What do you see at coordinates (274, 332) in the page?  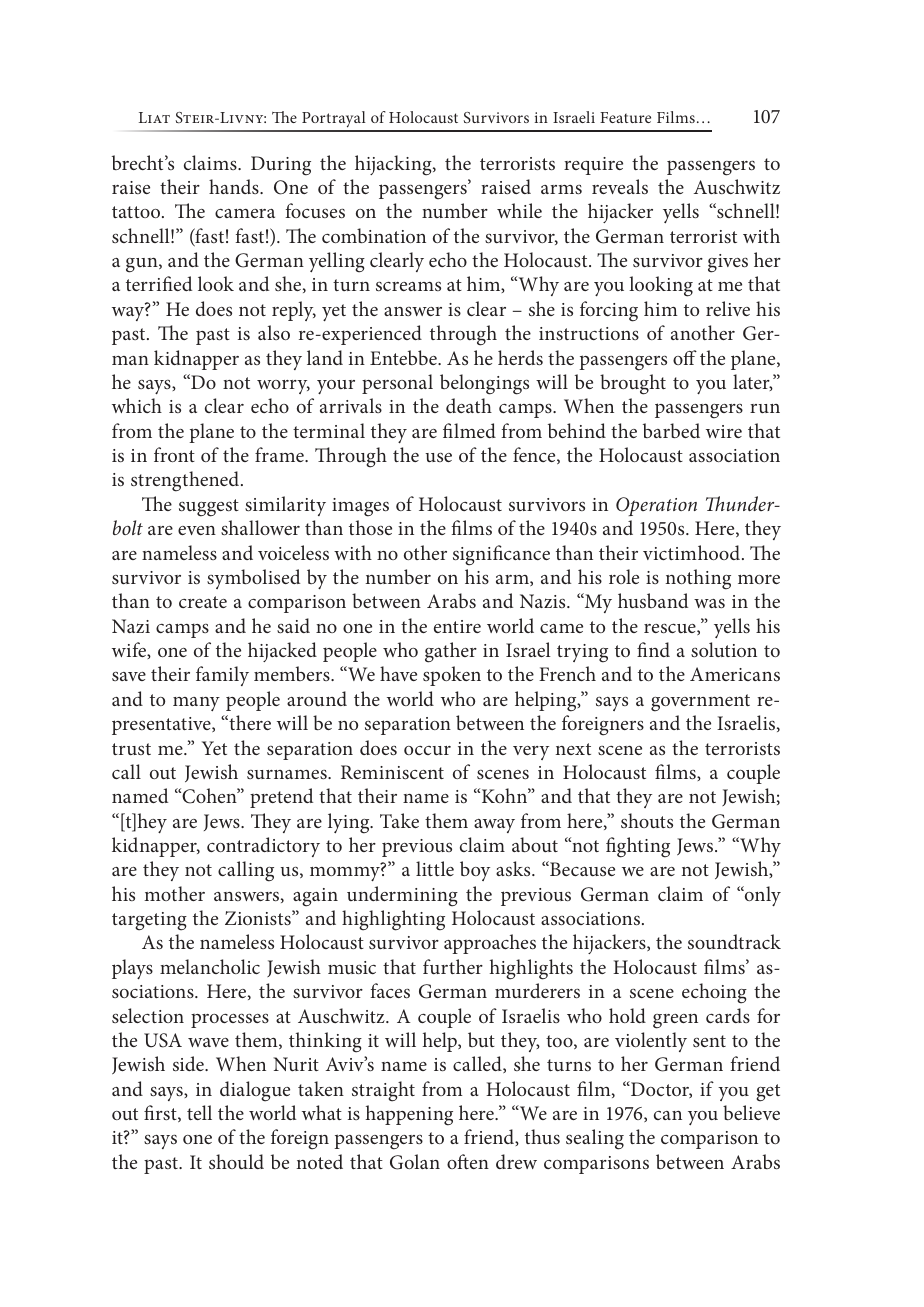 I see `also` at bounding box center [274, 332].
